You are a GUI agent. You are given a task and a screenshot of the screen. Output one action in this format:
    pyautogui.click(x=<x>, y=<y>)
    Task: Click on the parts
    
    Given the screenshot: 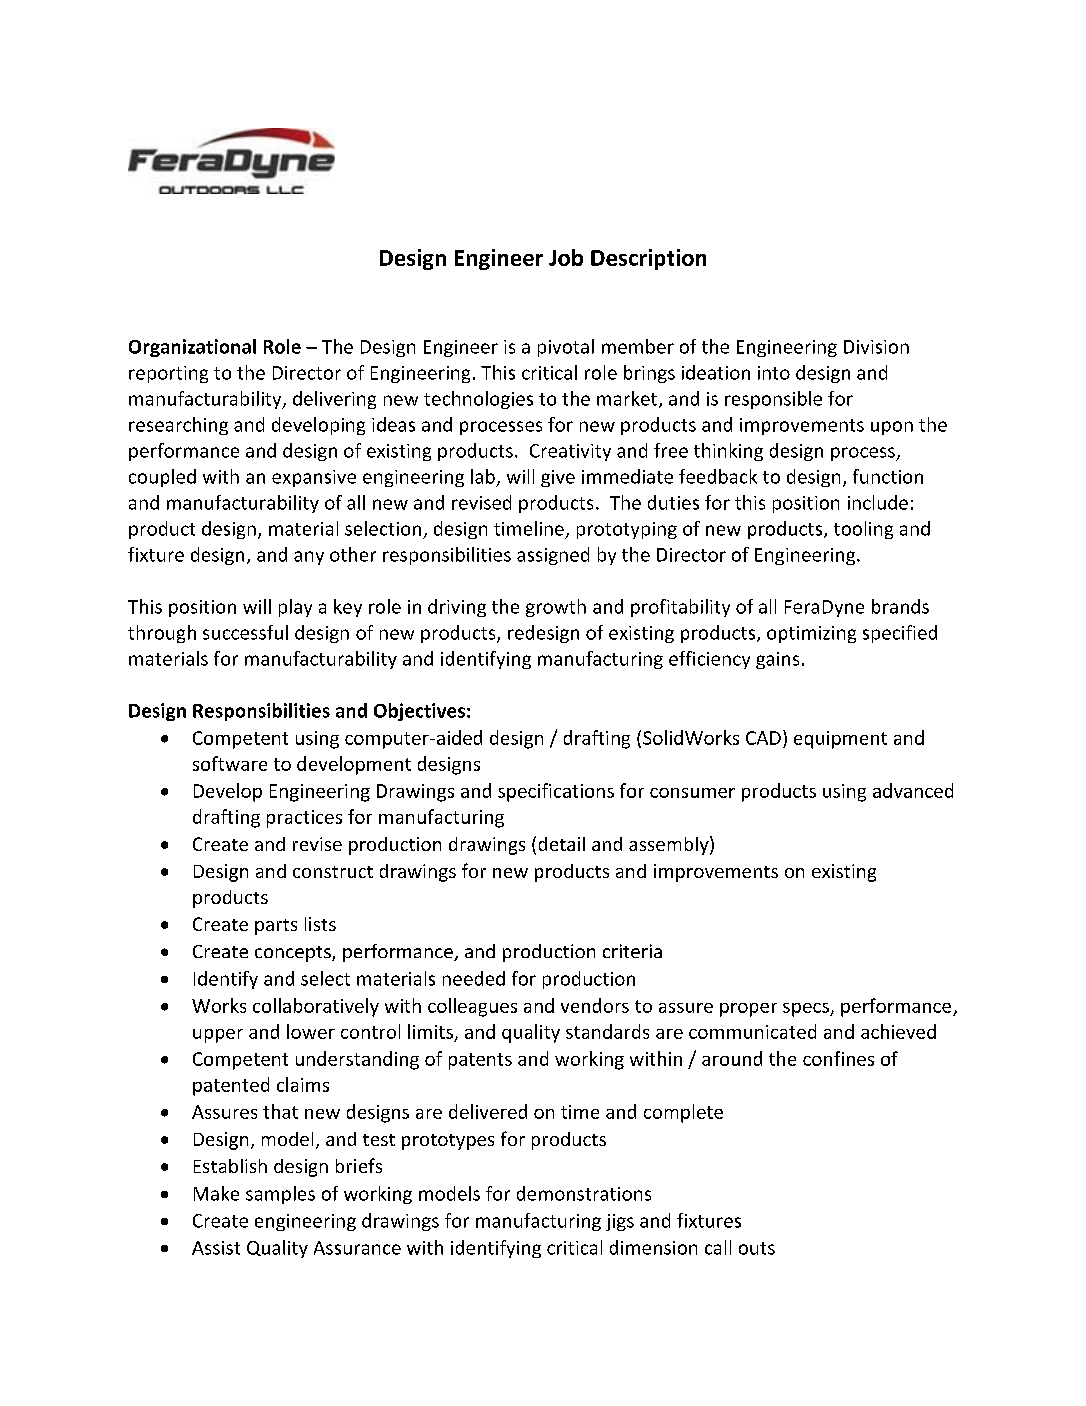 What is the action you would take?
    pyautogui.click(x=276, y=927)
